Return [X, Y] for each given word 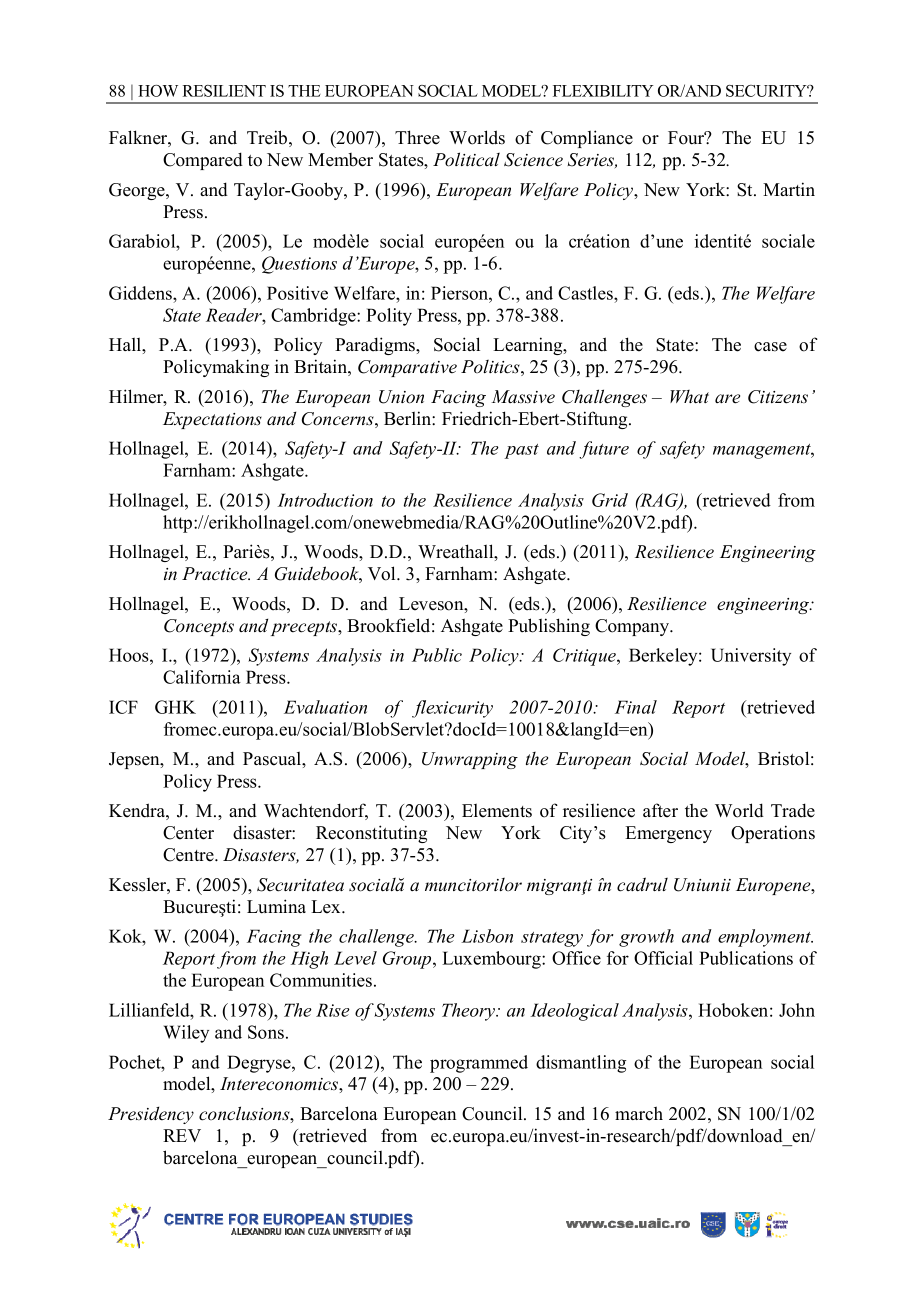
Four [687, 138]
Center [188, 833]
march [639, 1113]
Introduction [325, 500]
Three [417, 137]
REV [182, 1135]
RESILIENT [224, 91]
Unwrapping [470, 760]
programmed [479, 1064]
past [521, 451]
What [689, 396]
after [660, 810]
